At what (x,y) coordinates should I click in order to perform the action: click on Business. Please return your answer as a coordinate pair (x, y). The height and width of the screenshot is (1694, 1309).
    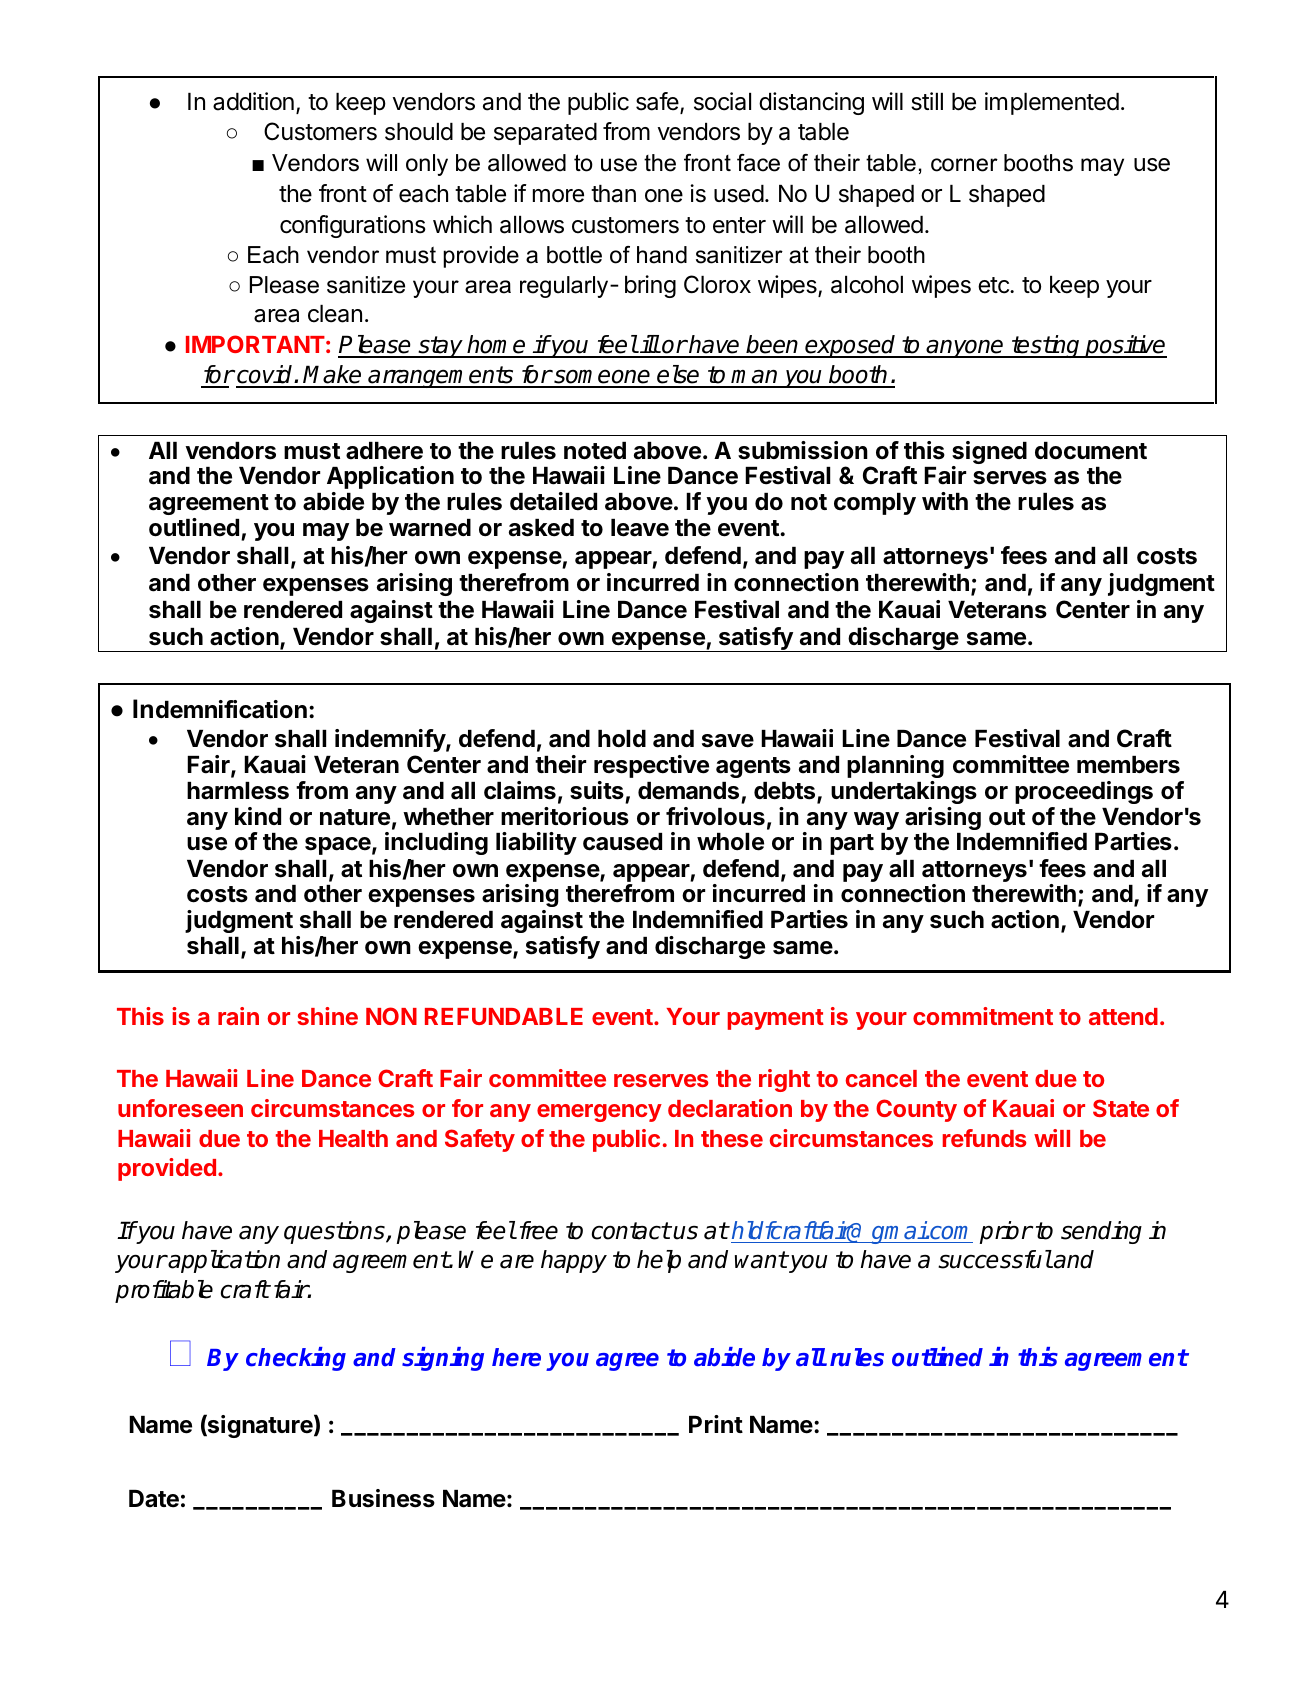
    Looking at the image, I should click on (383, 1498).
